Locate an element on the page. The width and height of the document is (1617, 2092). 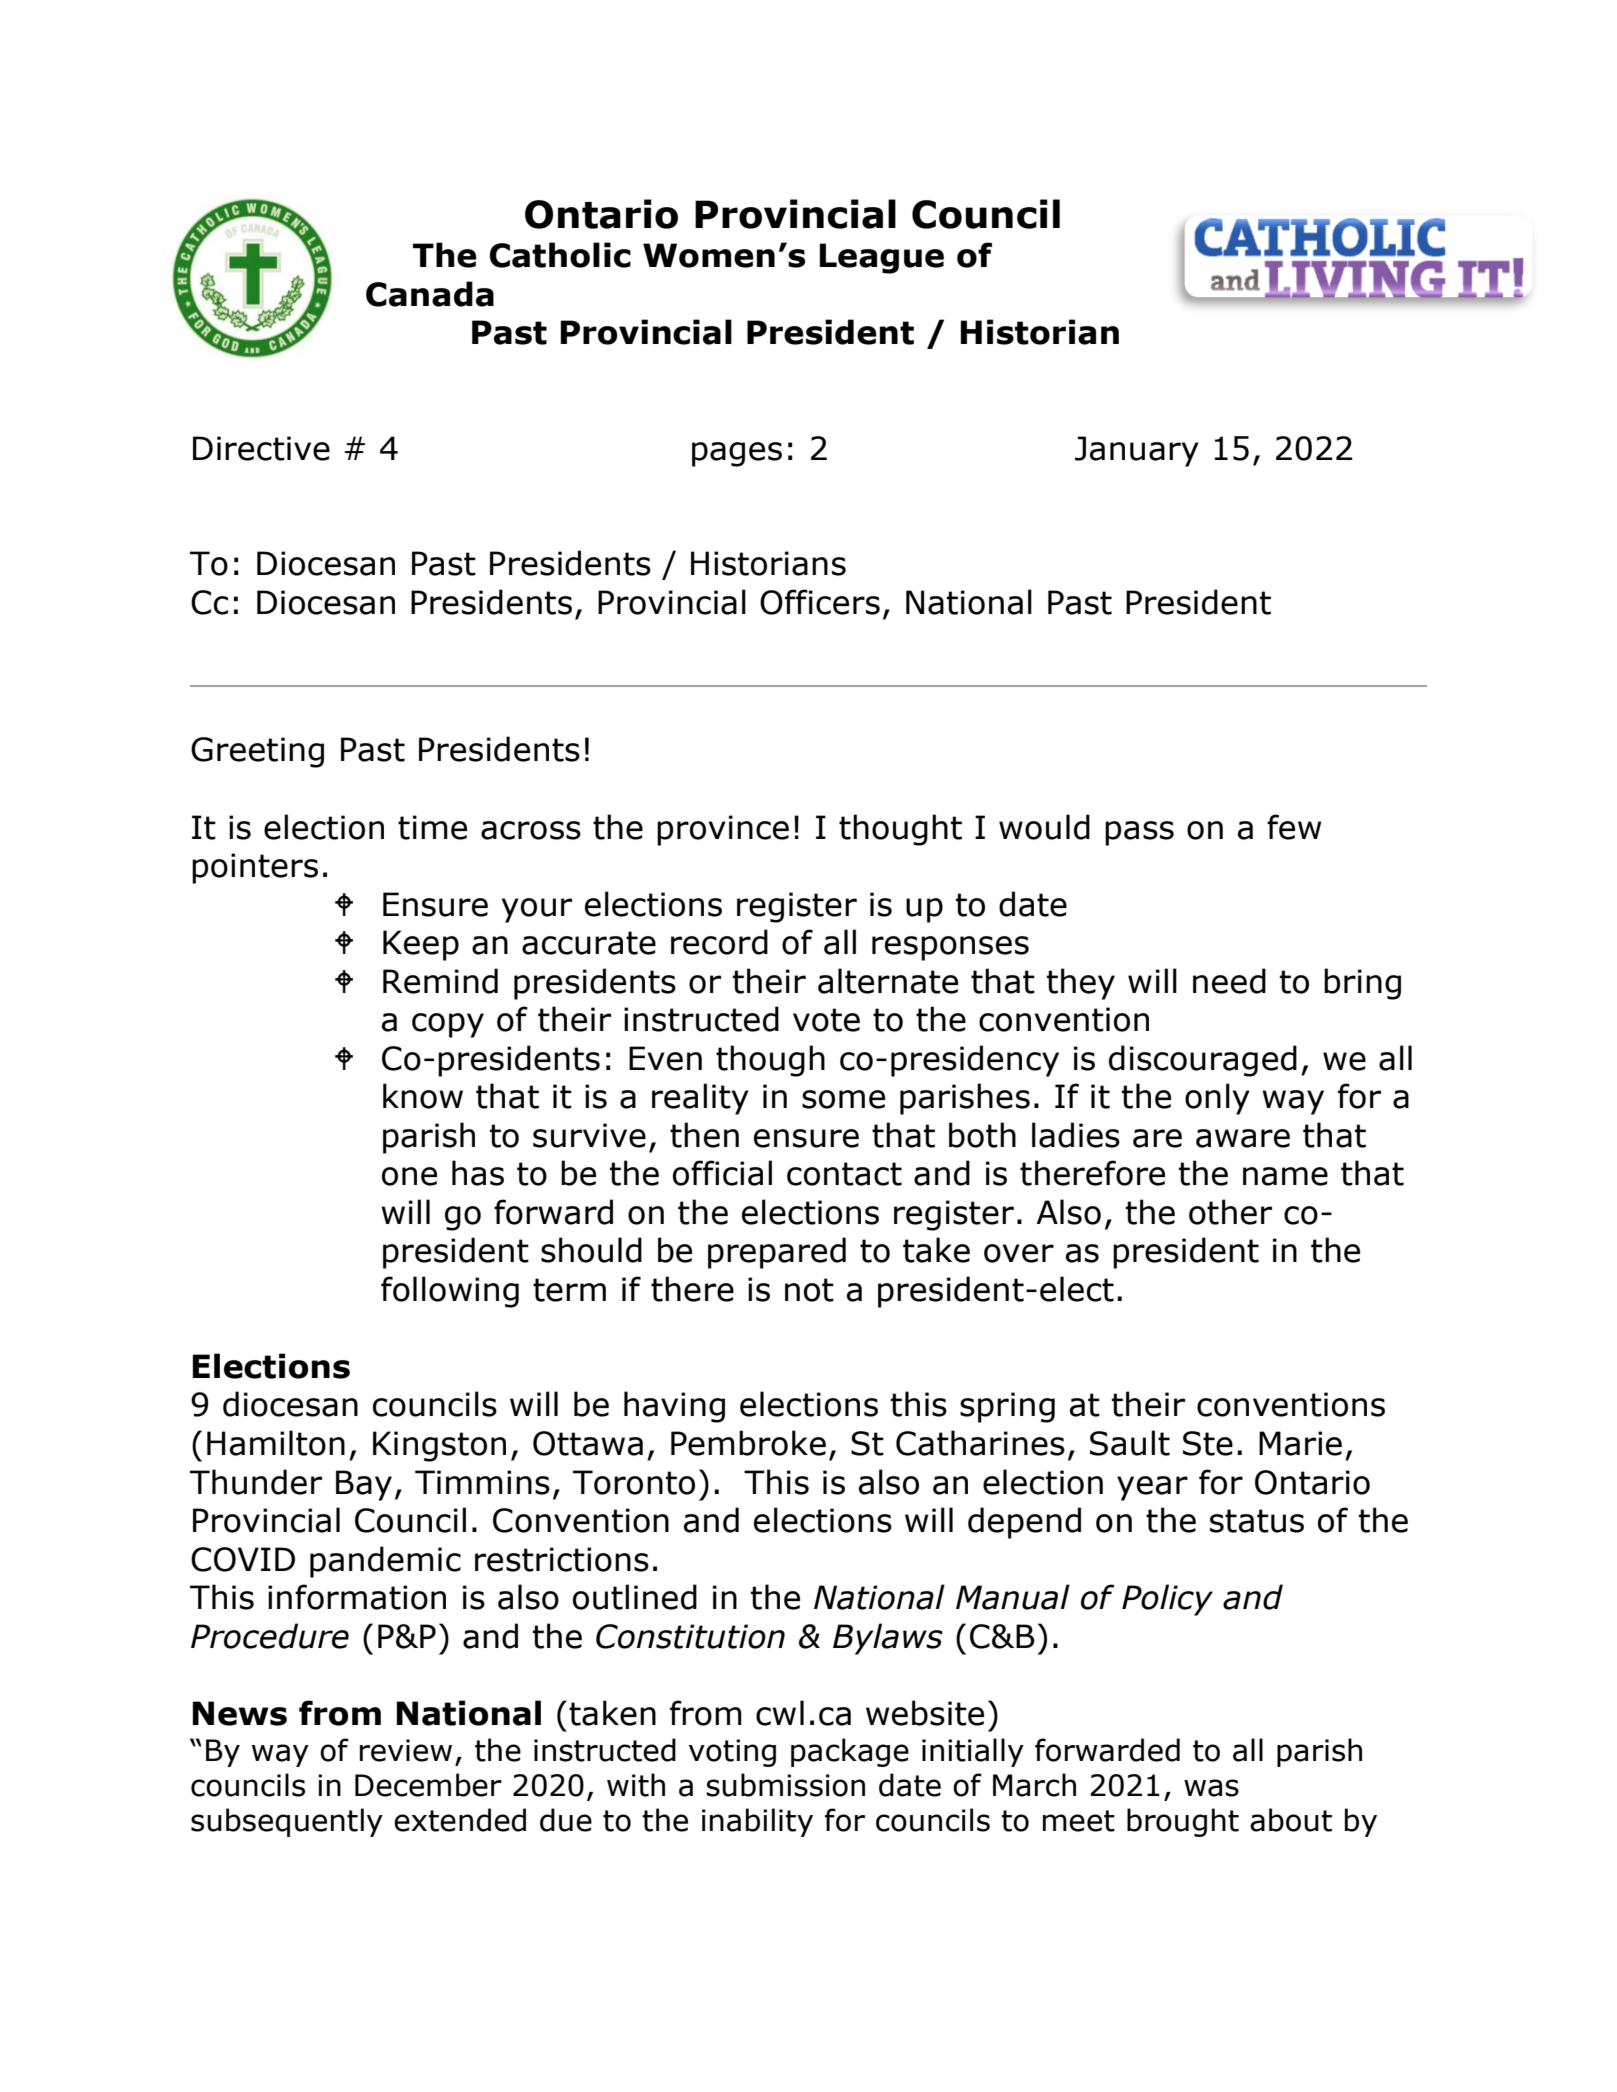
status is located at coordinates (1257, 1521).
